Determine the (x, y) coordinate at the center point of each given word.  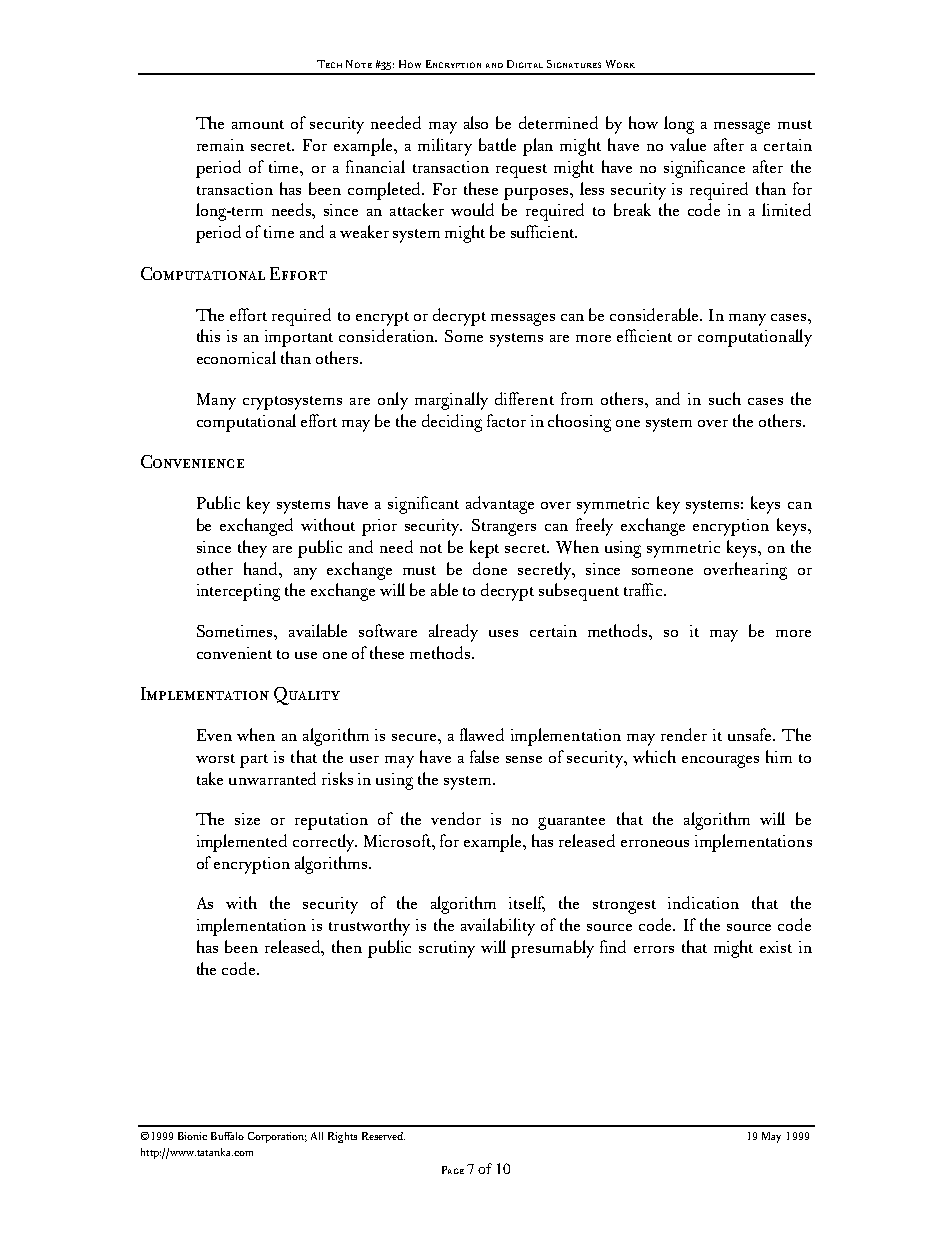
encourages (720, 761)
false (484, 756)
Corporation (277, 1137)
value (688, 144)
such (725, 398)
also (476, 122)
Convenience (192, 461)
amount (258, 124)
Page (453, 1170)
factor (506, 420)
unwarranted (272, 778)
